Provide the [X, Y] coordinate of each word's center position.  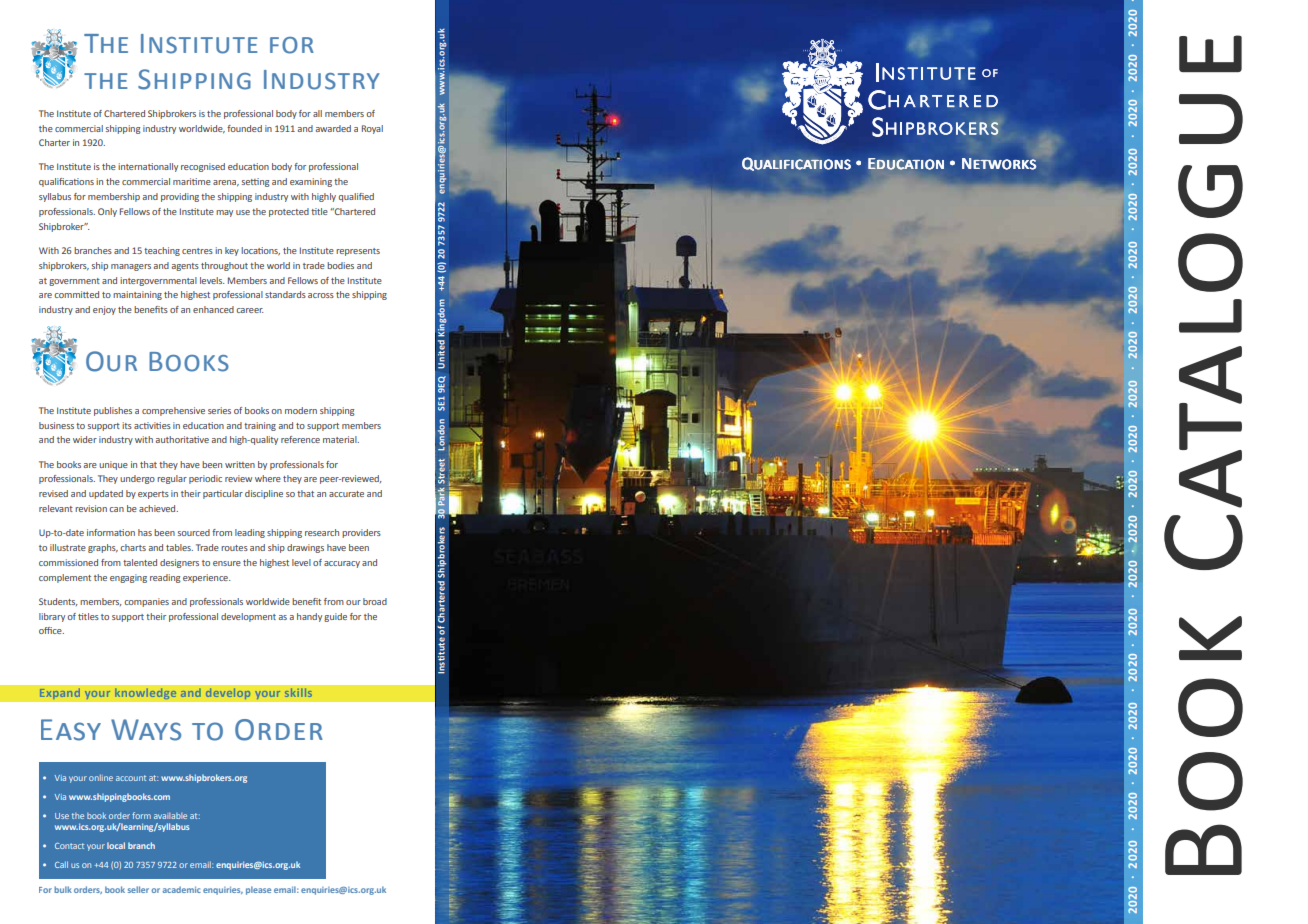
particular [223, 494]
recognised [203, 167]
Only [107, 212]
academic [182, 889]
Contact [69, 846]
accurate [346, 494]
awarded [333, 128]
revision [91, 508]
